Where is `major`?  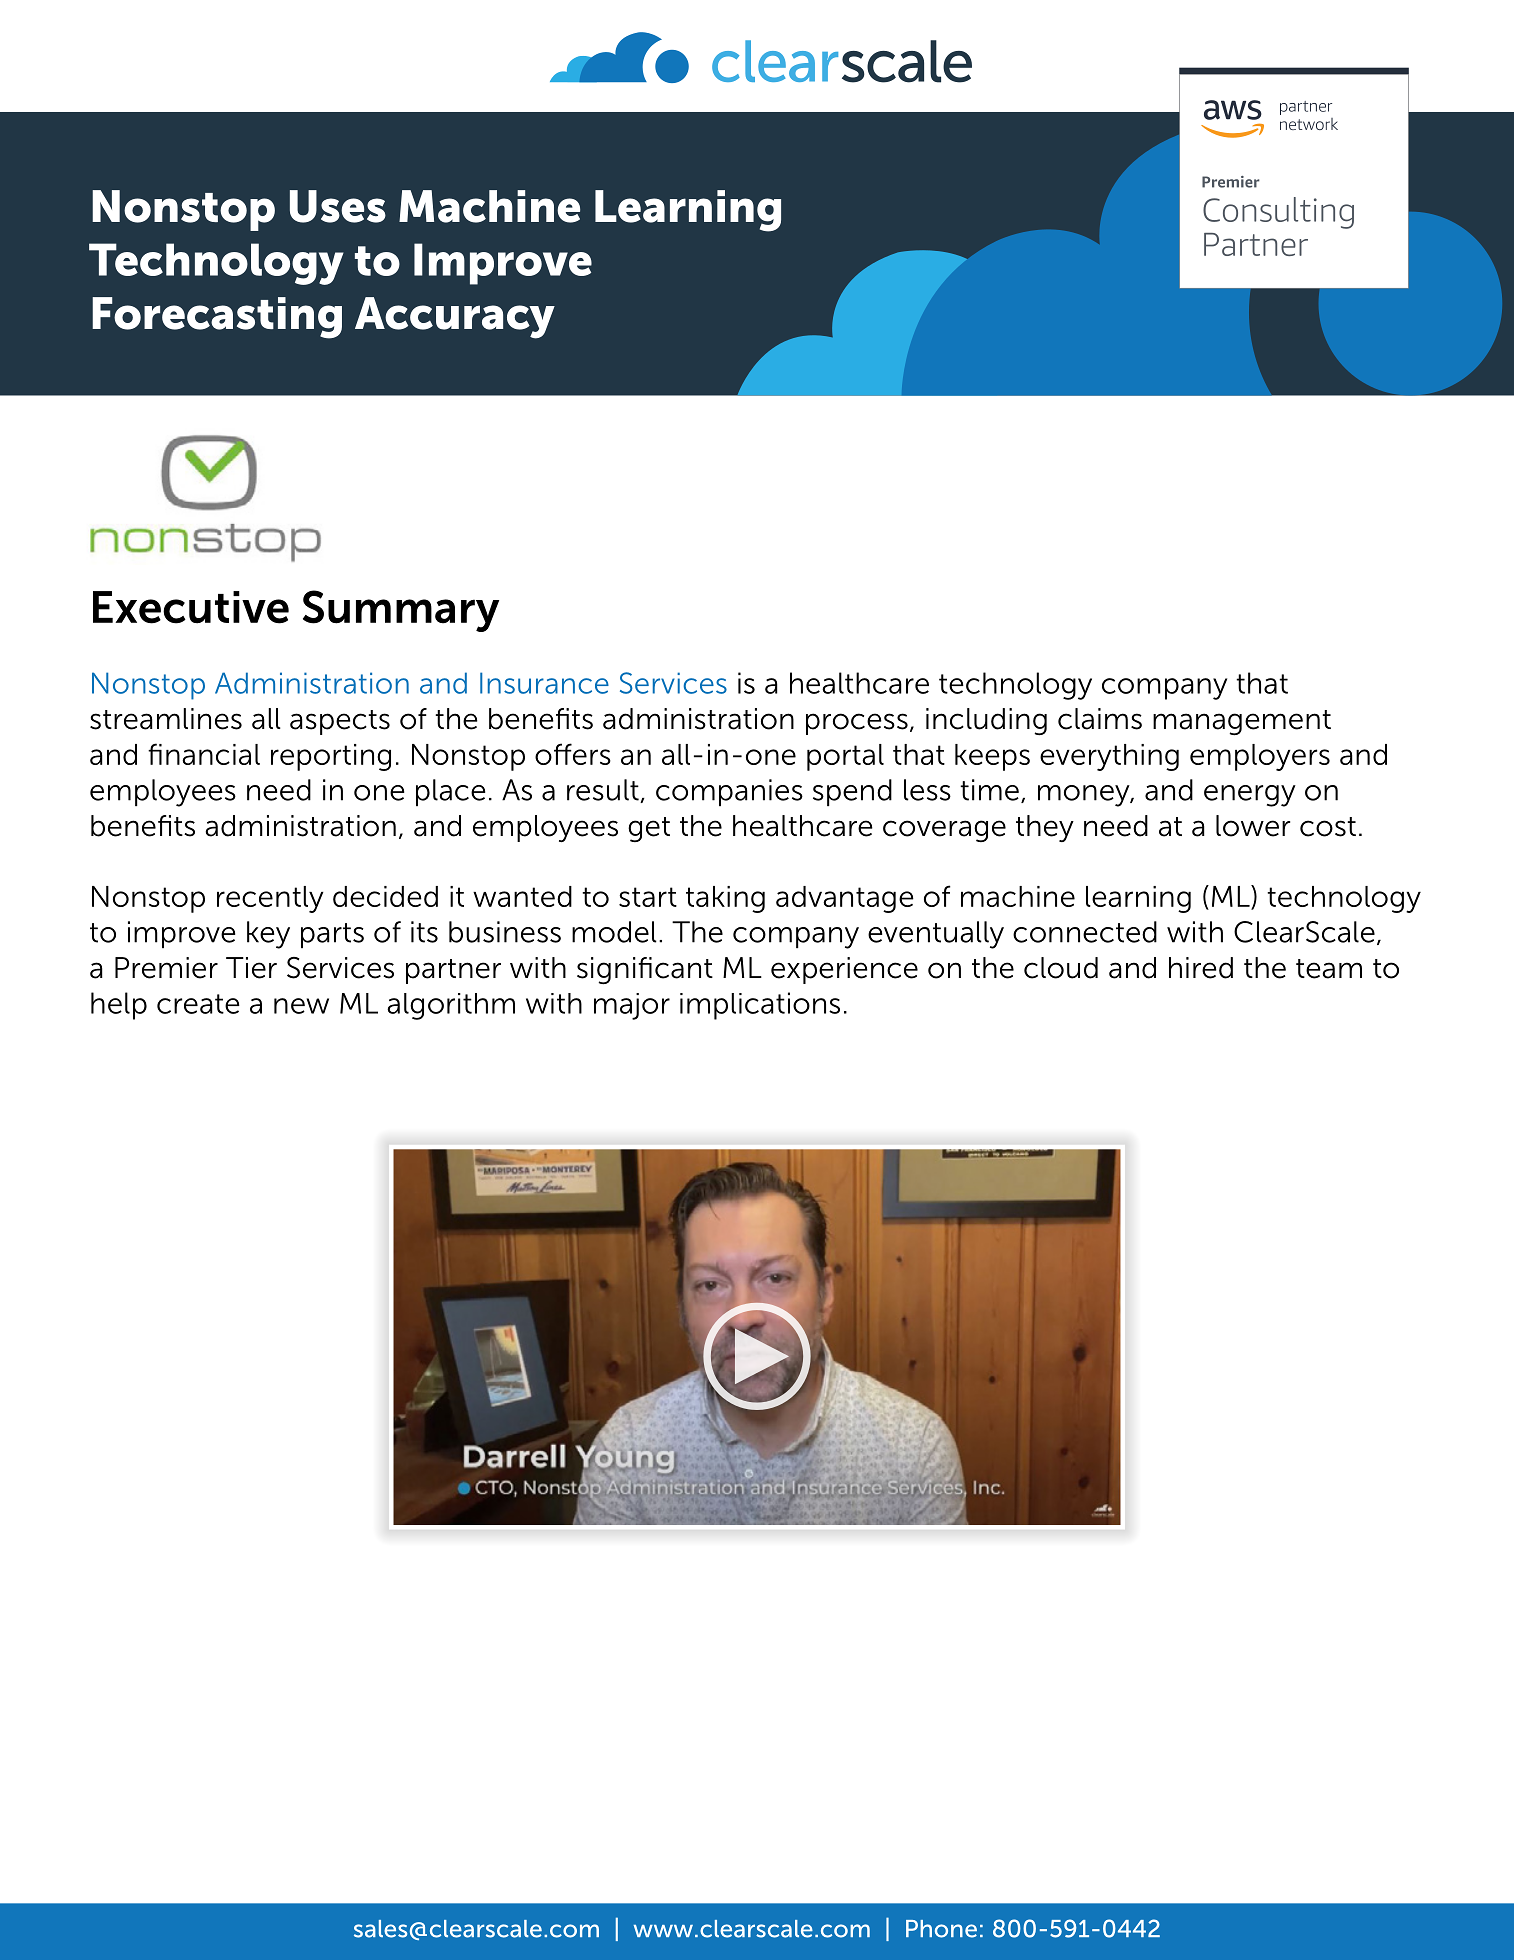 major is located at coordinates (632, 1006).
